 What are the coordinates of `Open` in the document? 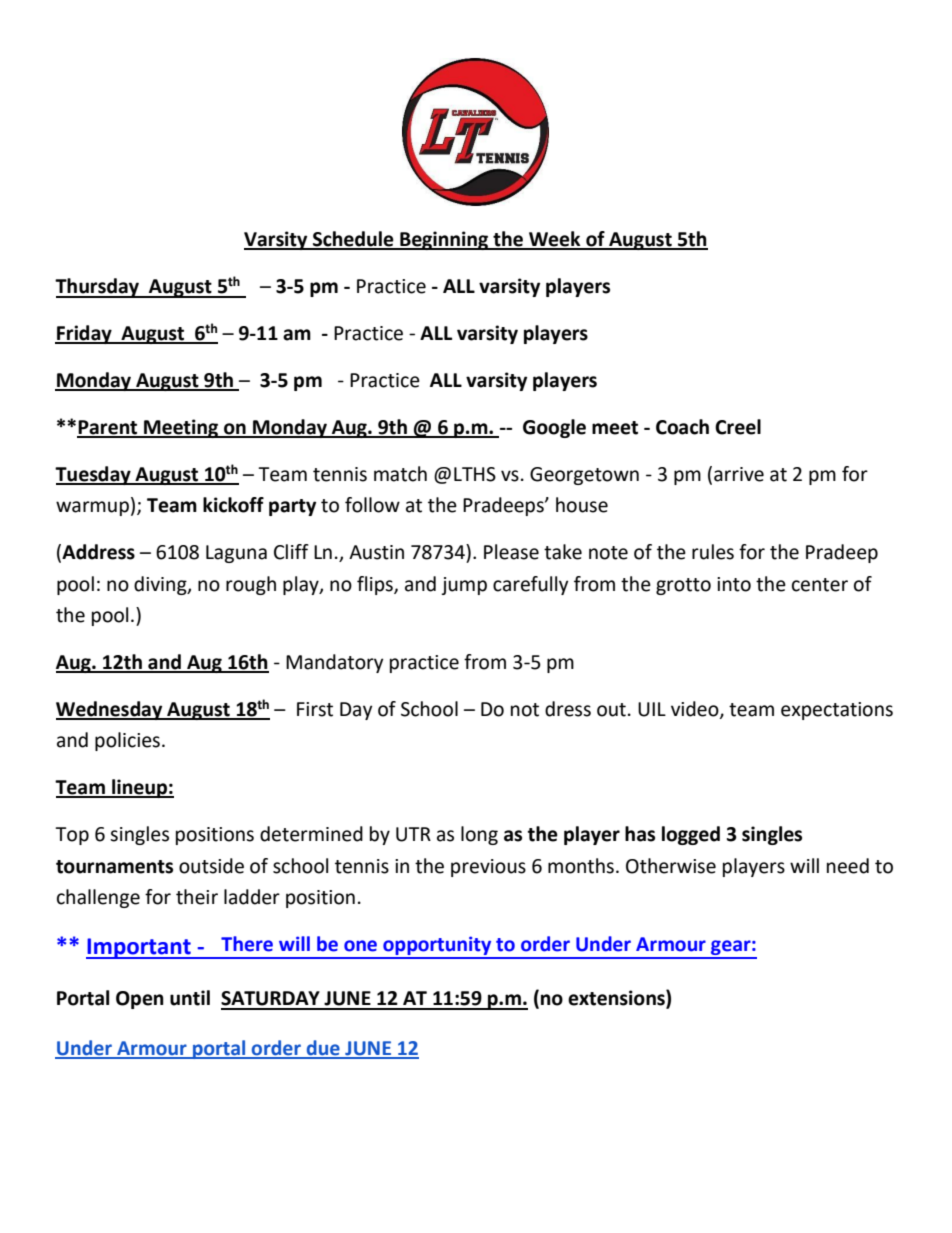 It's located at (140, 1000).
